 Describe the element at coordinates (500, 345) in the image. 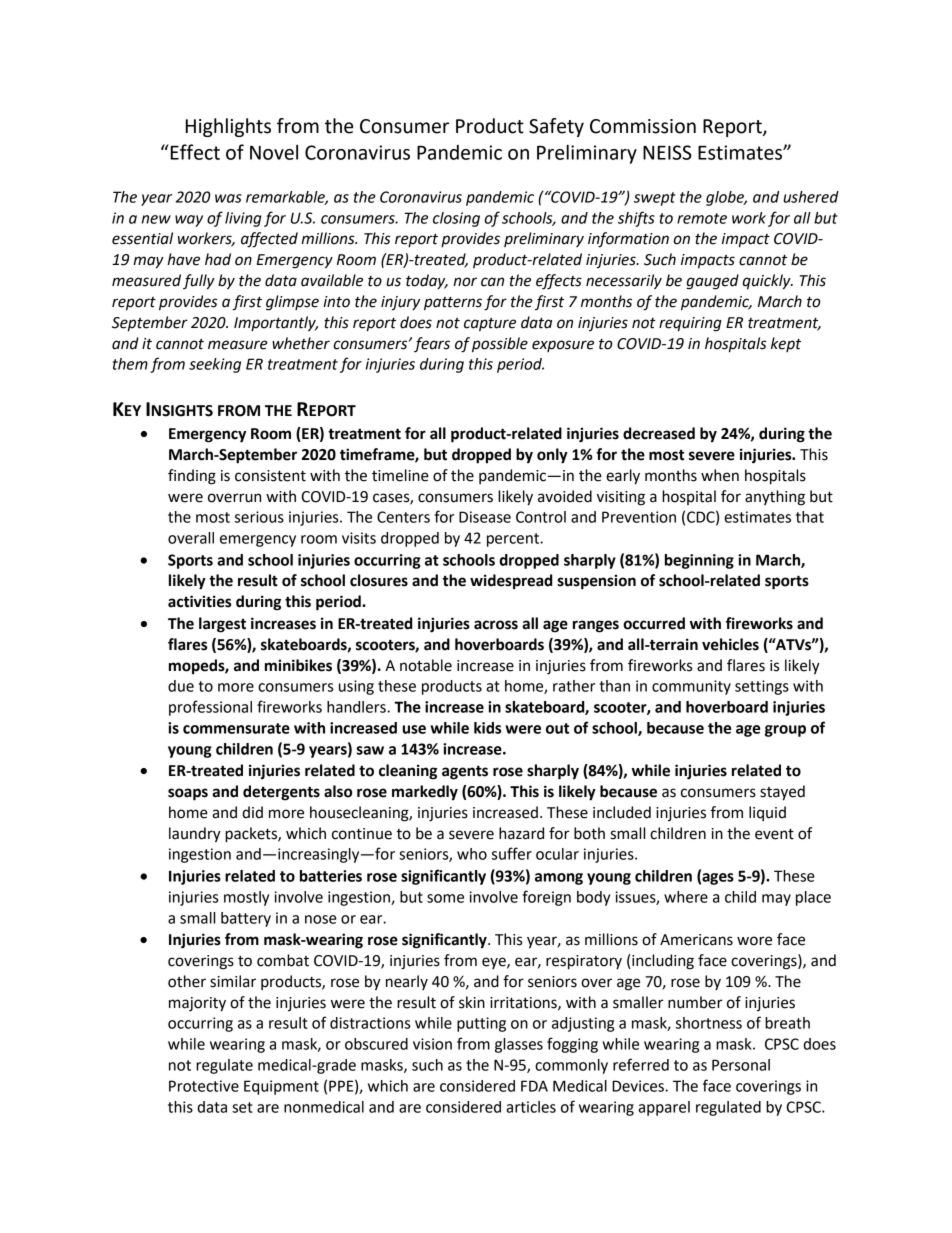

I see `possible` at that location.
